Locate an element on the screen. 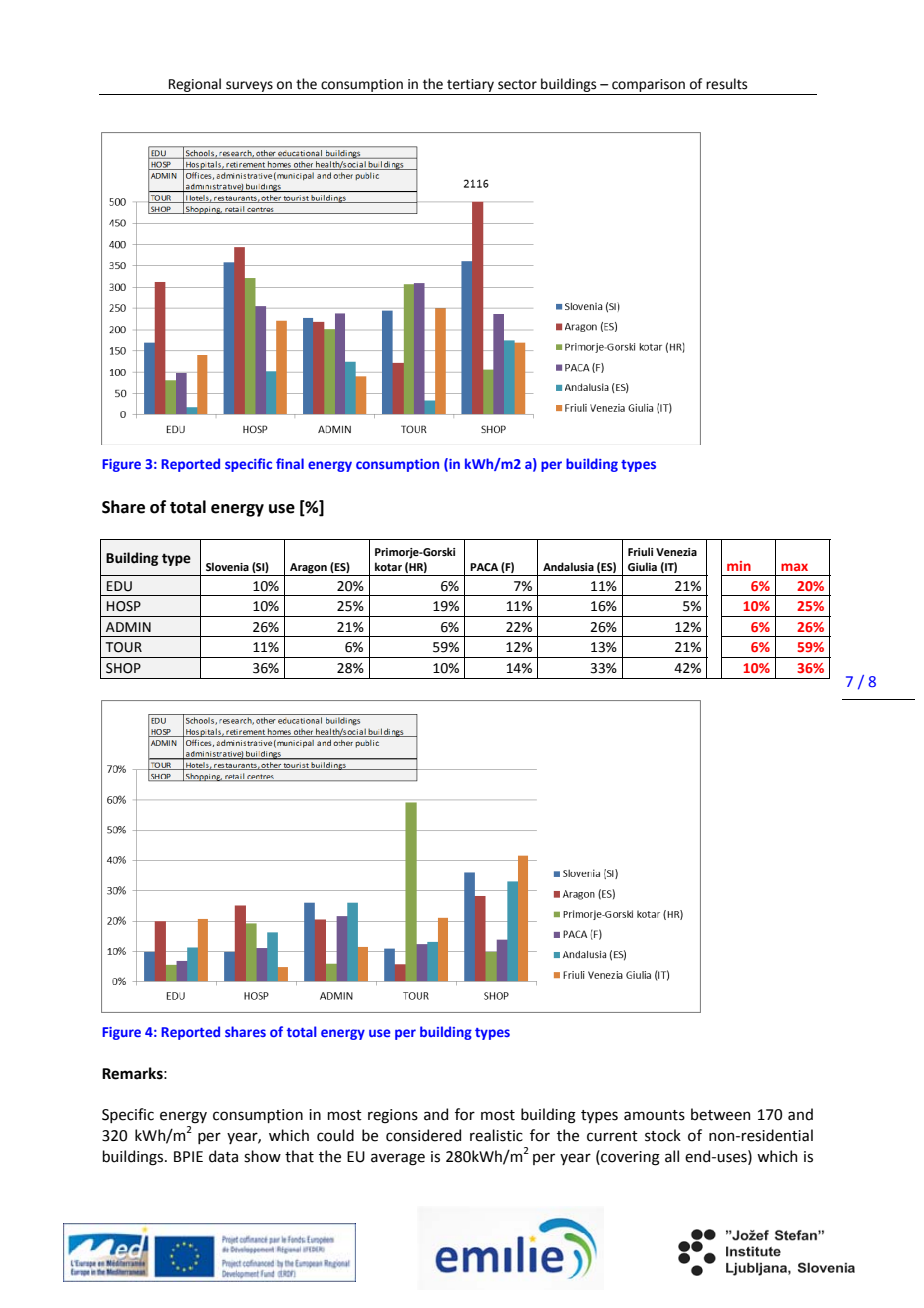 This screenshot has width=924, height=1308. Andalusia is located at coordinates (568, 566).
